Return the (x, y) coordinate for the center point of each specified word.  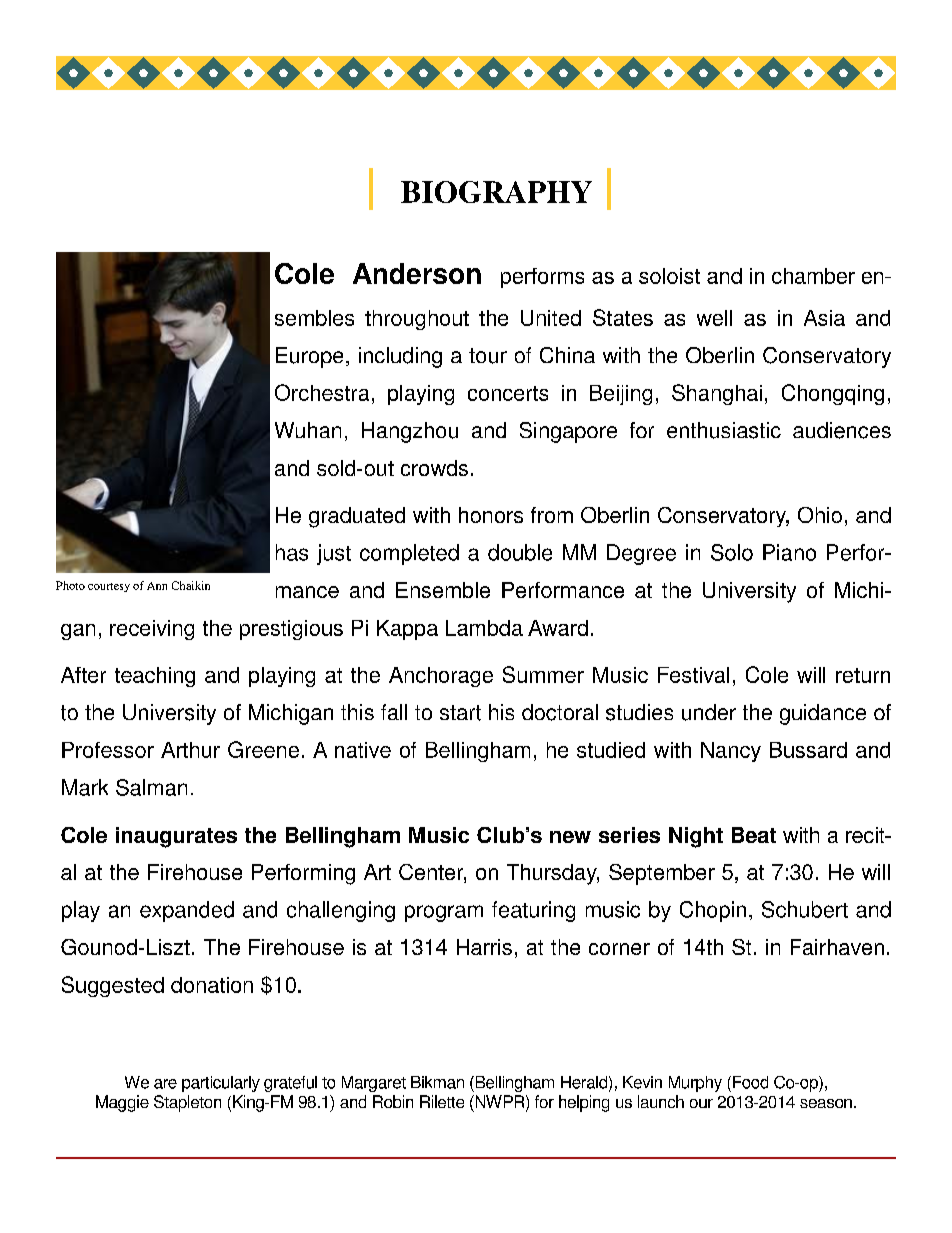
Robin (393, 1101)
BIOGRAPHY (496, 192)
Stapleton (187, 1103)
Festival (693, 675)
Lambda (484, 628)
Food (750, 1082)
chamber (813, 276)
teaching (155, 677)
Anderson (417, 273)
